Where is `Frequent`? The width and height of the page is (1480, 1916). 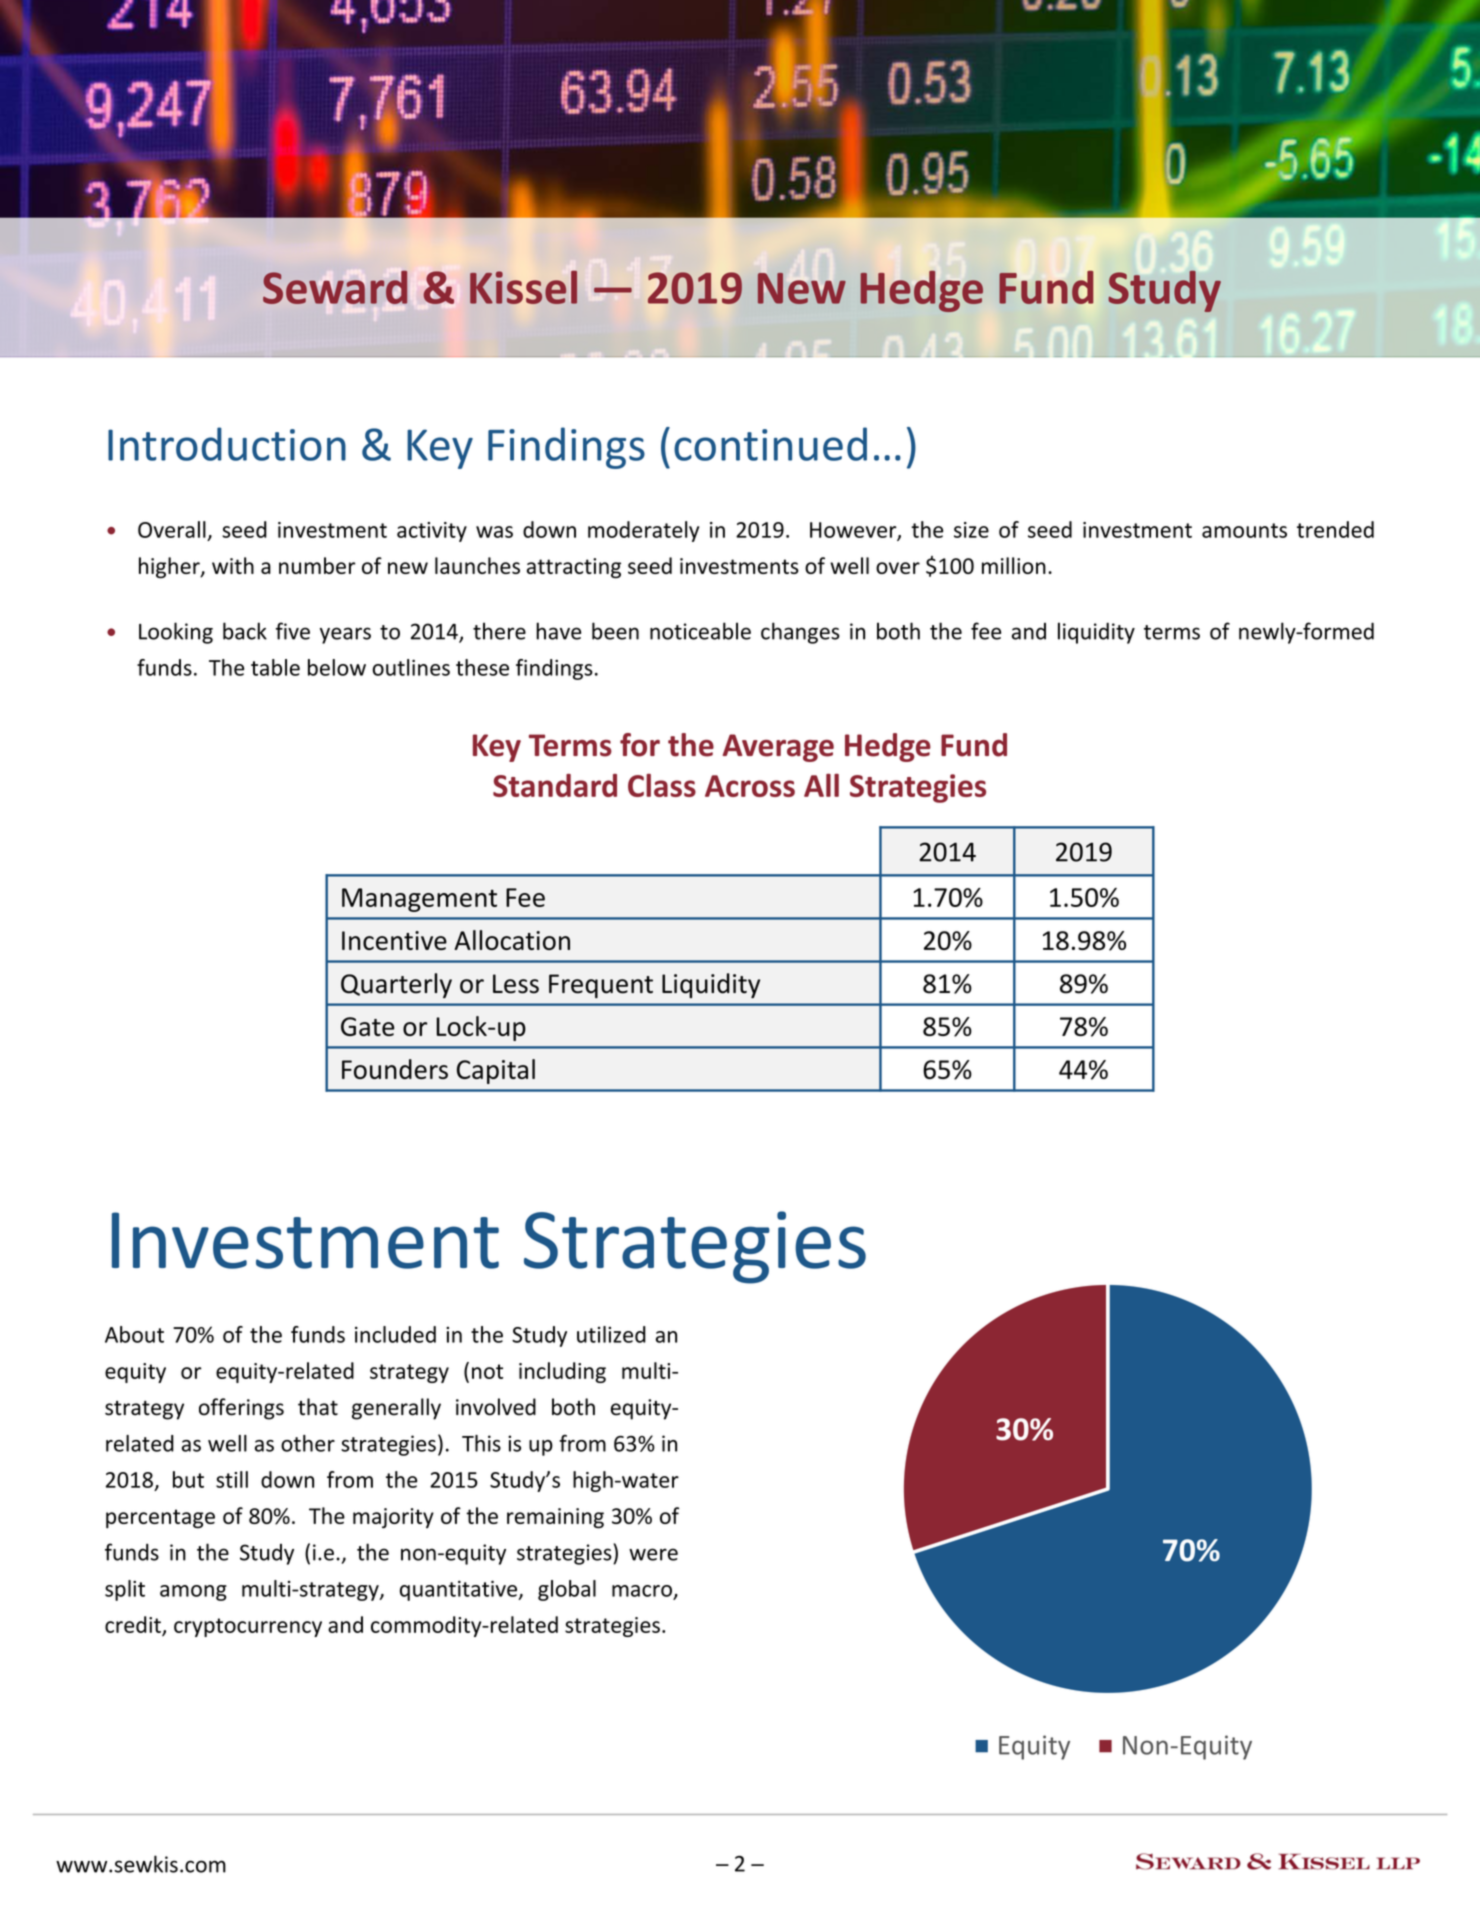 Frequent is located at coordinates (601, 986).
